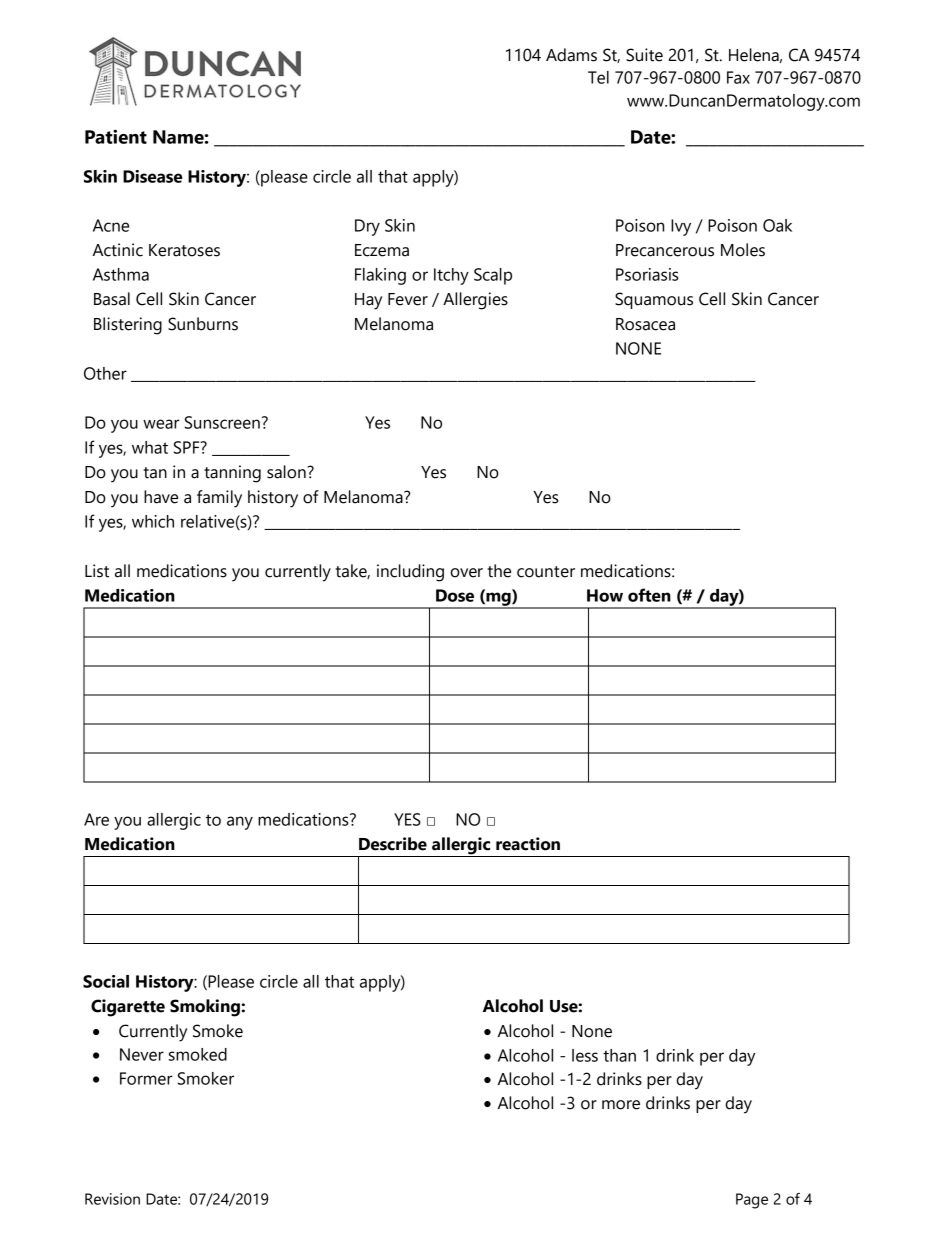 The width and height of the document is (952, 1233). Describe the element at coordinates (116, 136) in the document. I see `Patient` at that location.
